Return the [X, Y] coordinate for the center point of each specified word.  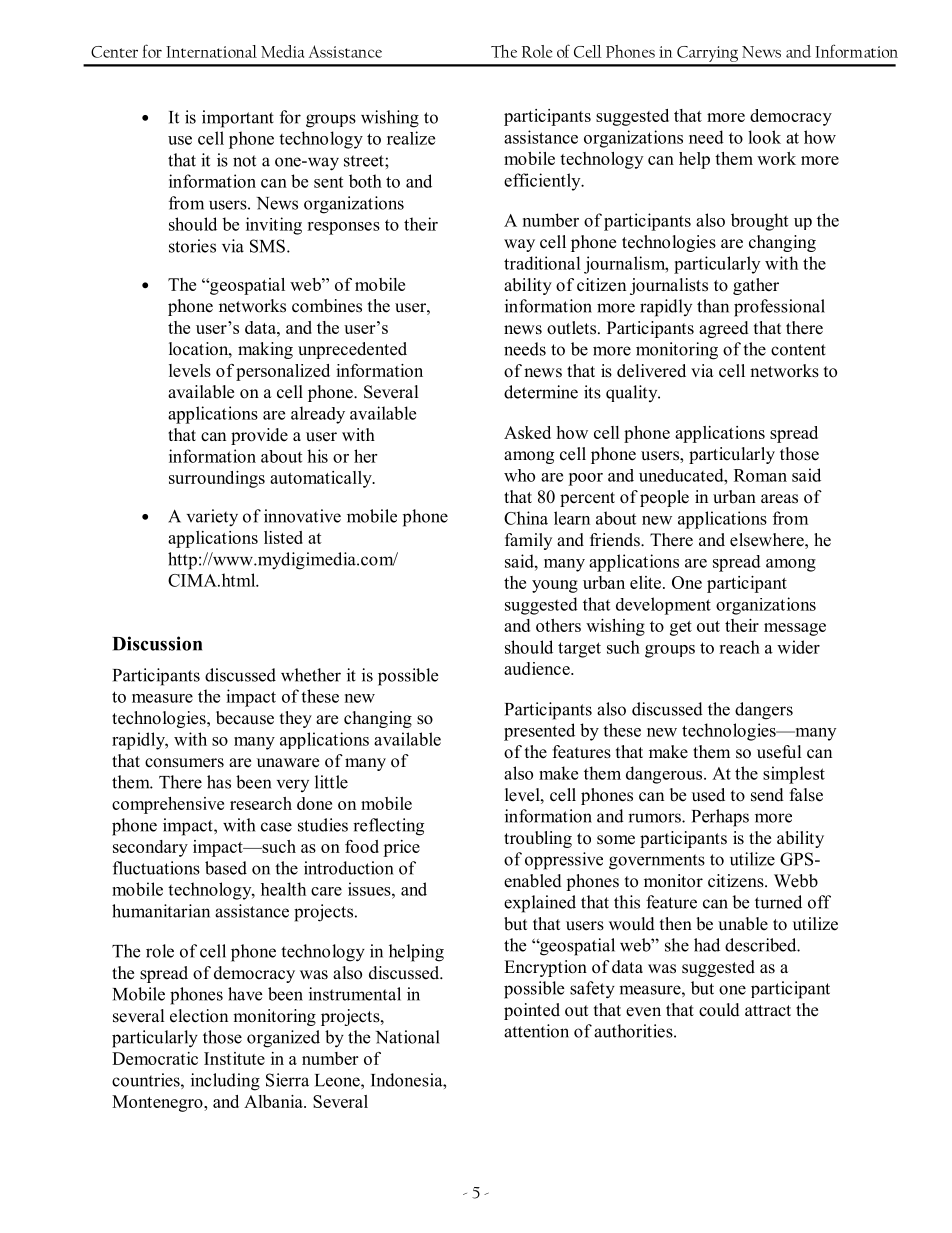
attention [536, 1031]
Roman [760, 475]
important [238, 119]
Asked [527, 432]
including [225, 1082]
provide [259, 436]
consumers [184, 763]
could [719, 1010]
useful [779, 752]
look [764, 137]
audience [538, 668]
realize [411, 138]
